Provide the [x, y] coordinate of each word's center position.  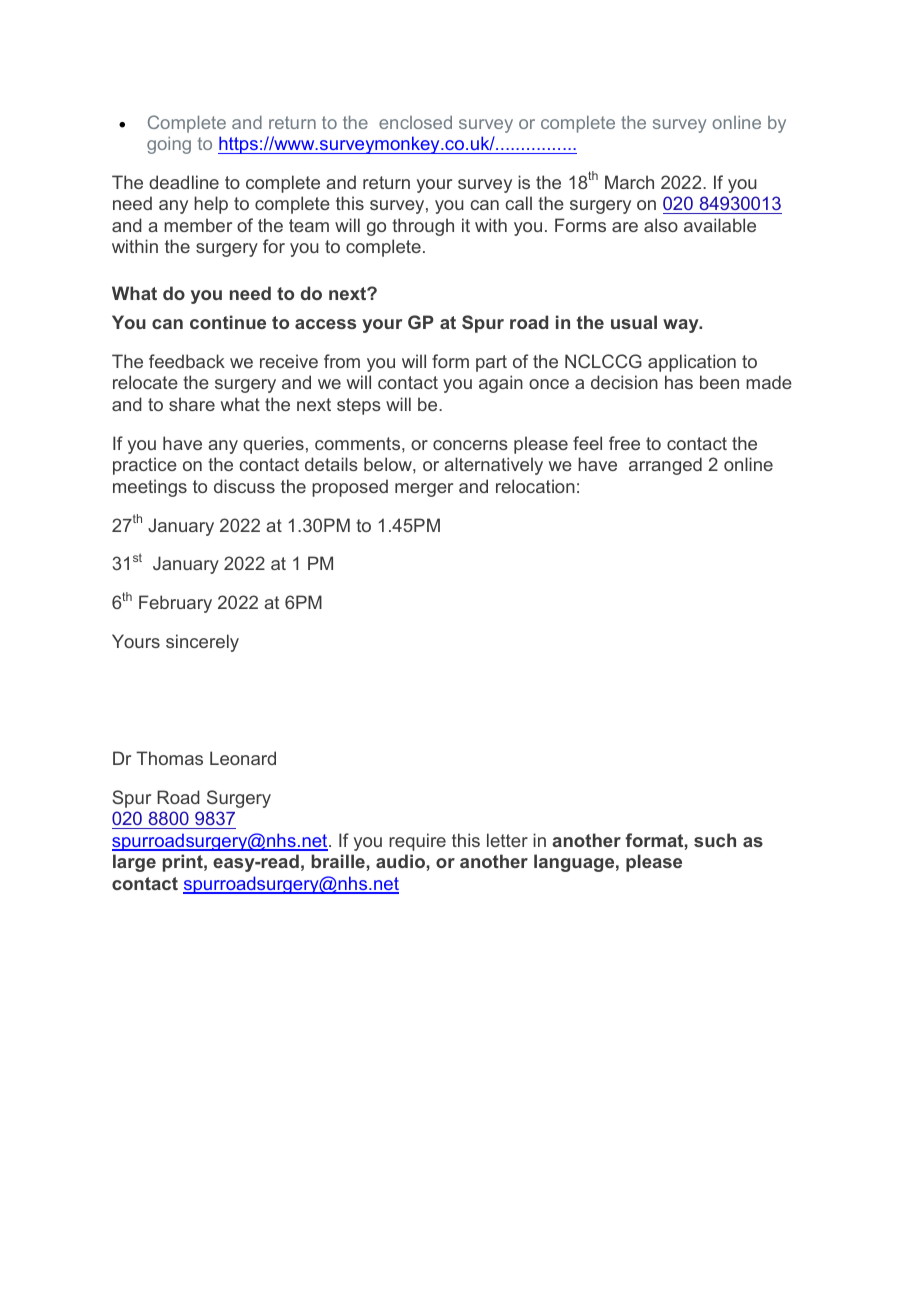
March [629, 182]
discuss [244, 486]
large [134, 863]
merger [424, 490]
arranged [665, 466]
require [417, 842]
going [169, 145]
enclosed [415, 122]
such [715, 840]
